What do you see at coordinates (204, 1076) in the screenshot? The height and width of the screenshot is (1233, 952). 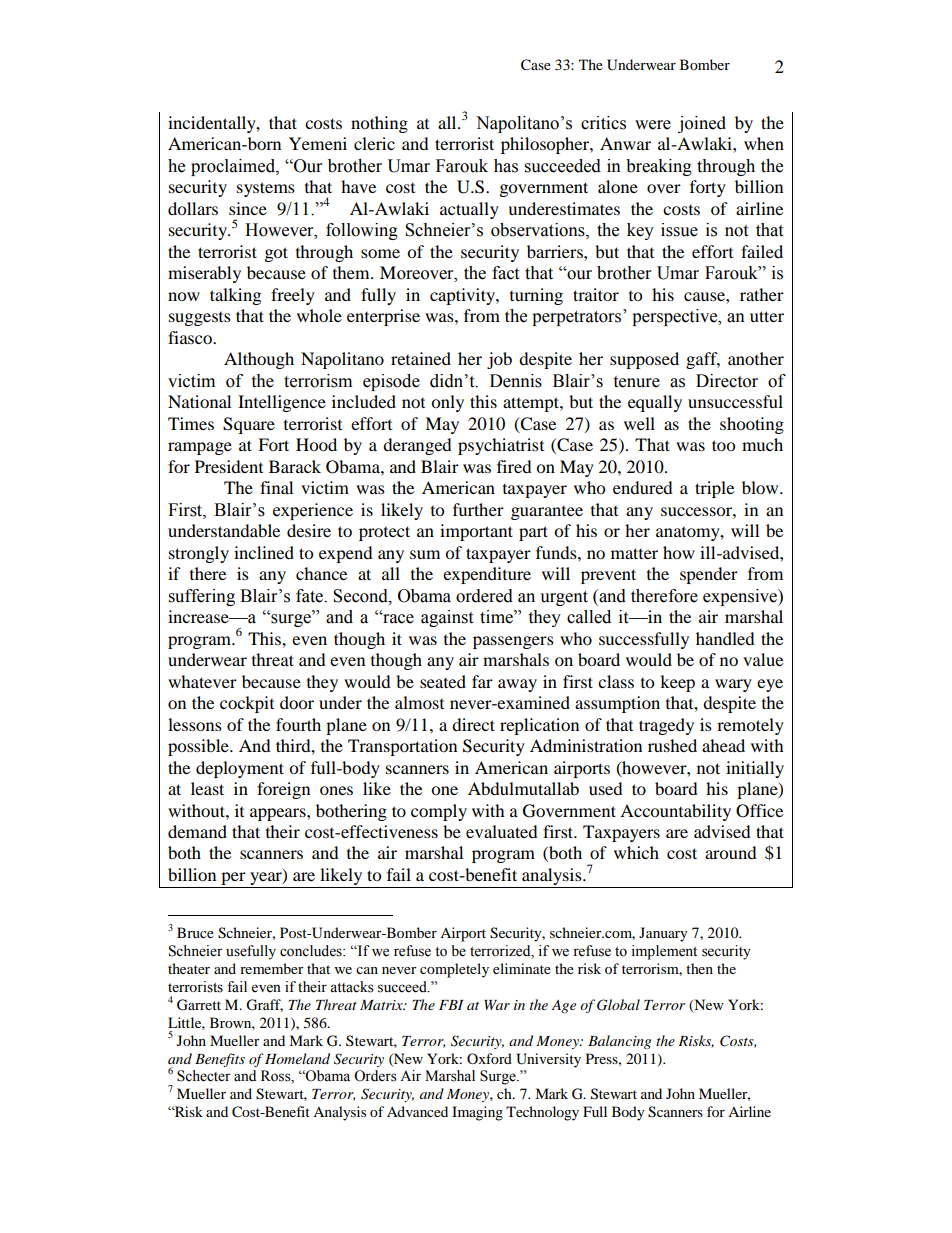 I see `Schecter` at bounding box center [204, 1076].
